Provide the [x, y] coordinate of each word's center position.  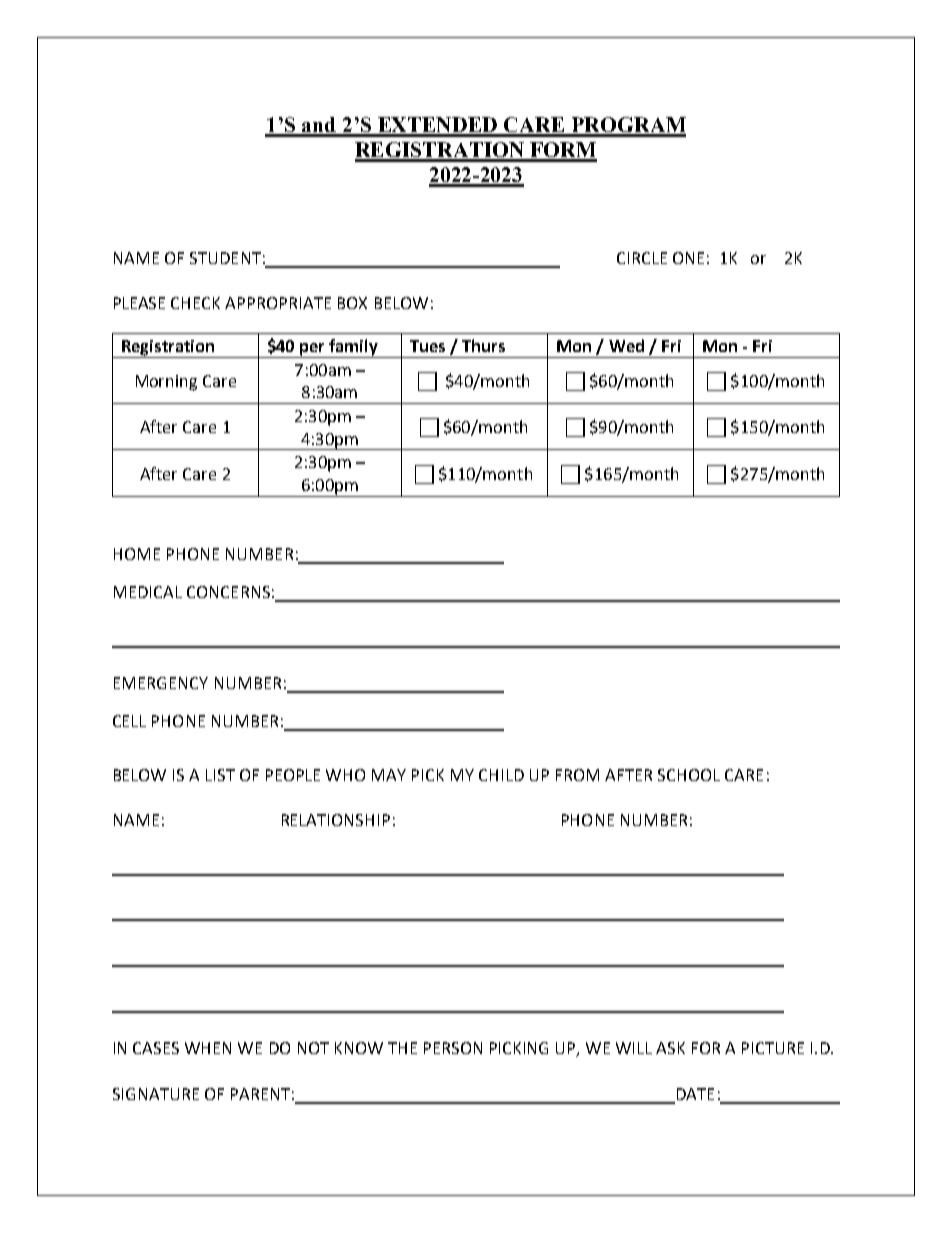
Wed [626, 345]
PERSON [453, 1048]
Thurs [483, 345]
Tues [427, 346]
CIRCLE [642, 258]
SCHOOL [689, 775]
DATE [695, 1094]
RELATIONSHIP [336, 820]
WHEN [208, 1048]
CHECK [195, 303]
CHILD [501, 775]
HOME [137, 554]
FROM [577, 775]
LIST [220, 775]
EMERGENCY [161, 683]
